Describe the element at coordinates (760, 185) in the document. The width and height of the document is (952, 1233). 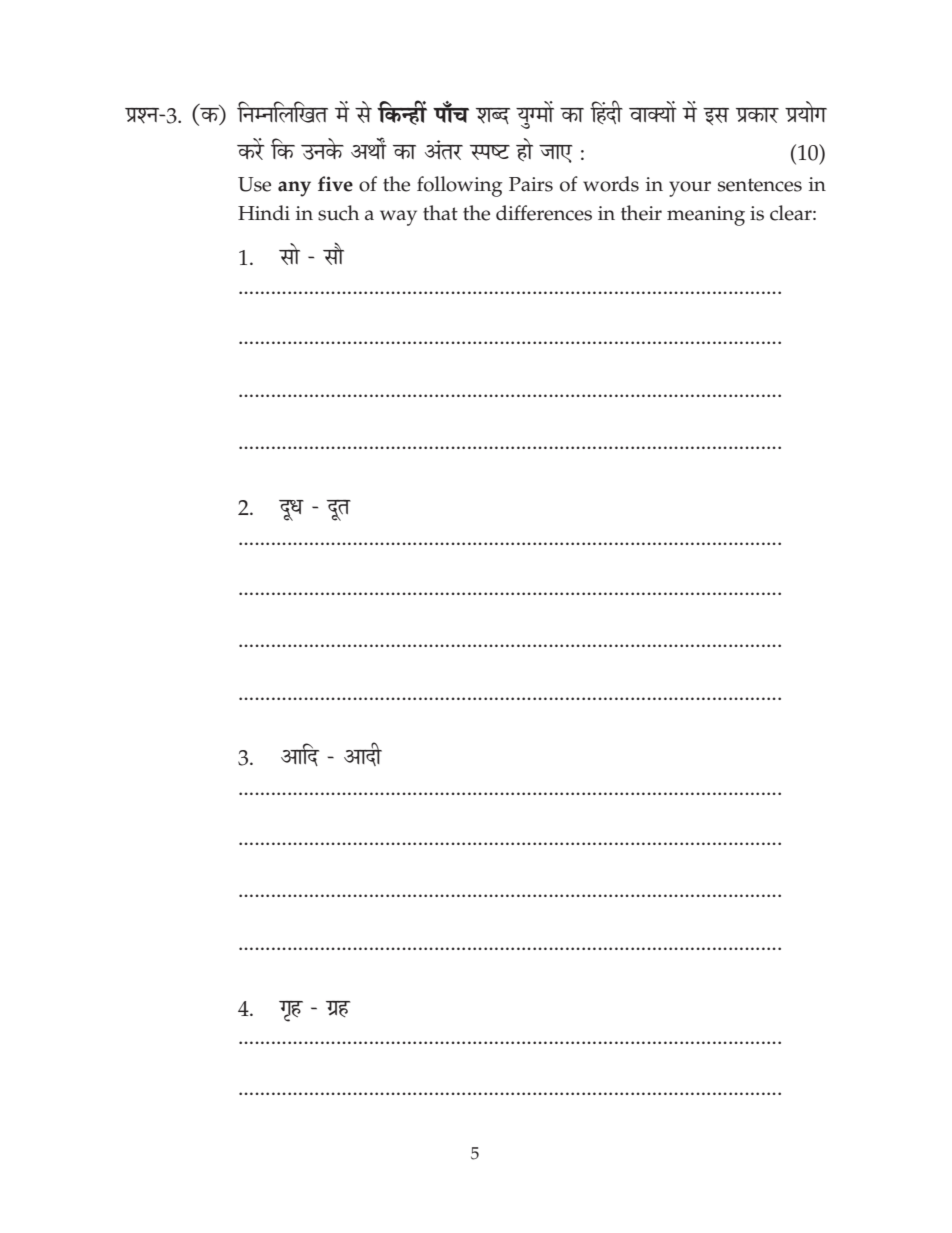
I see `sentences` at that location.
